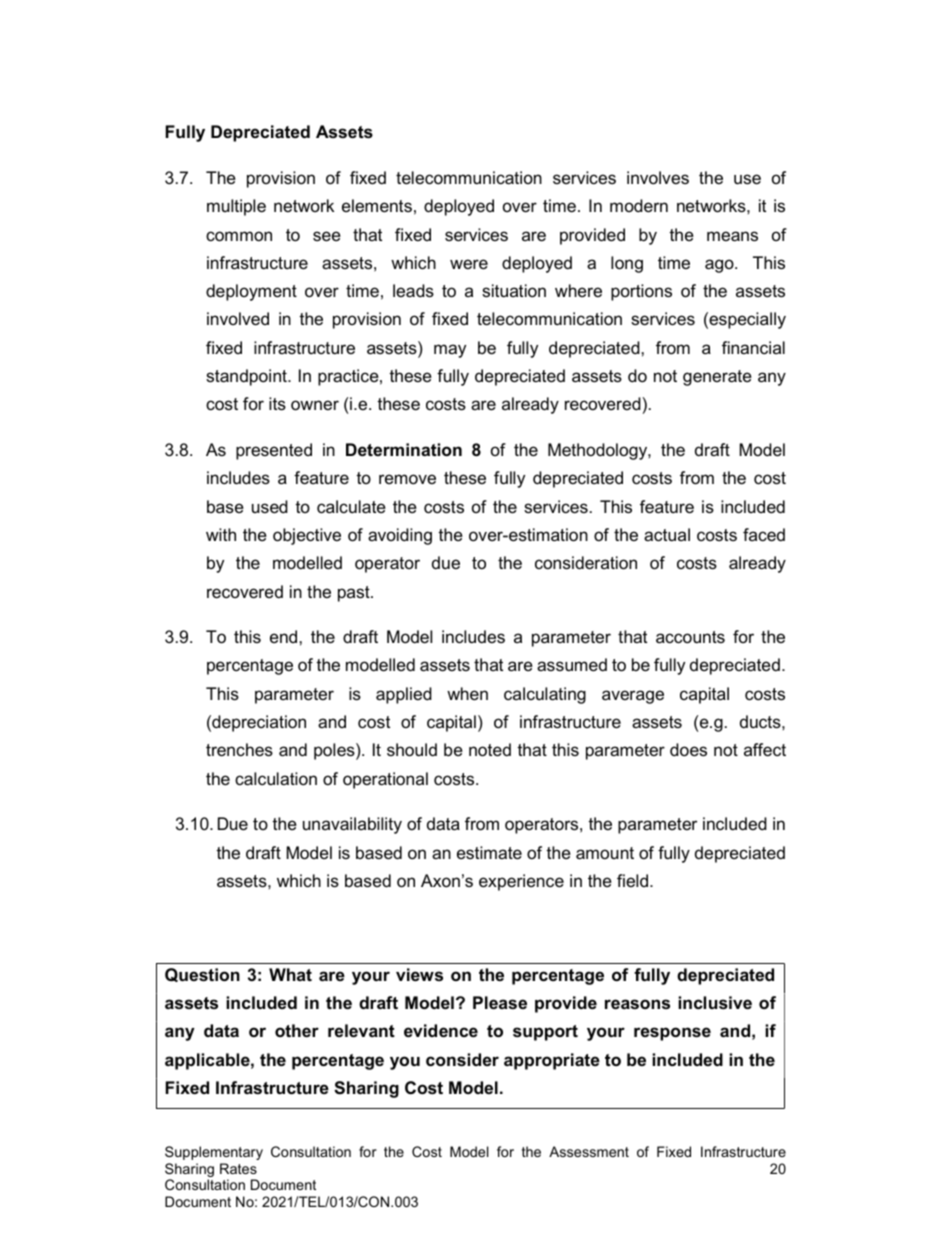 The image size is (952, 1233). Describe the element at coordinates (236, 207) in the screenshot. I see `multiple` at that location.
